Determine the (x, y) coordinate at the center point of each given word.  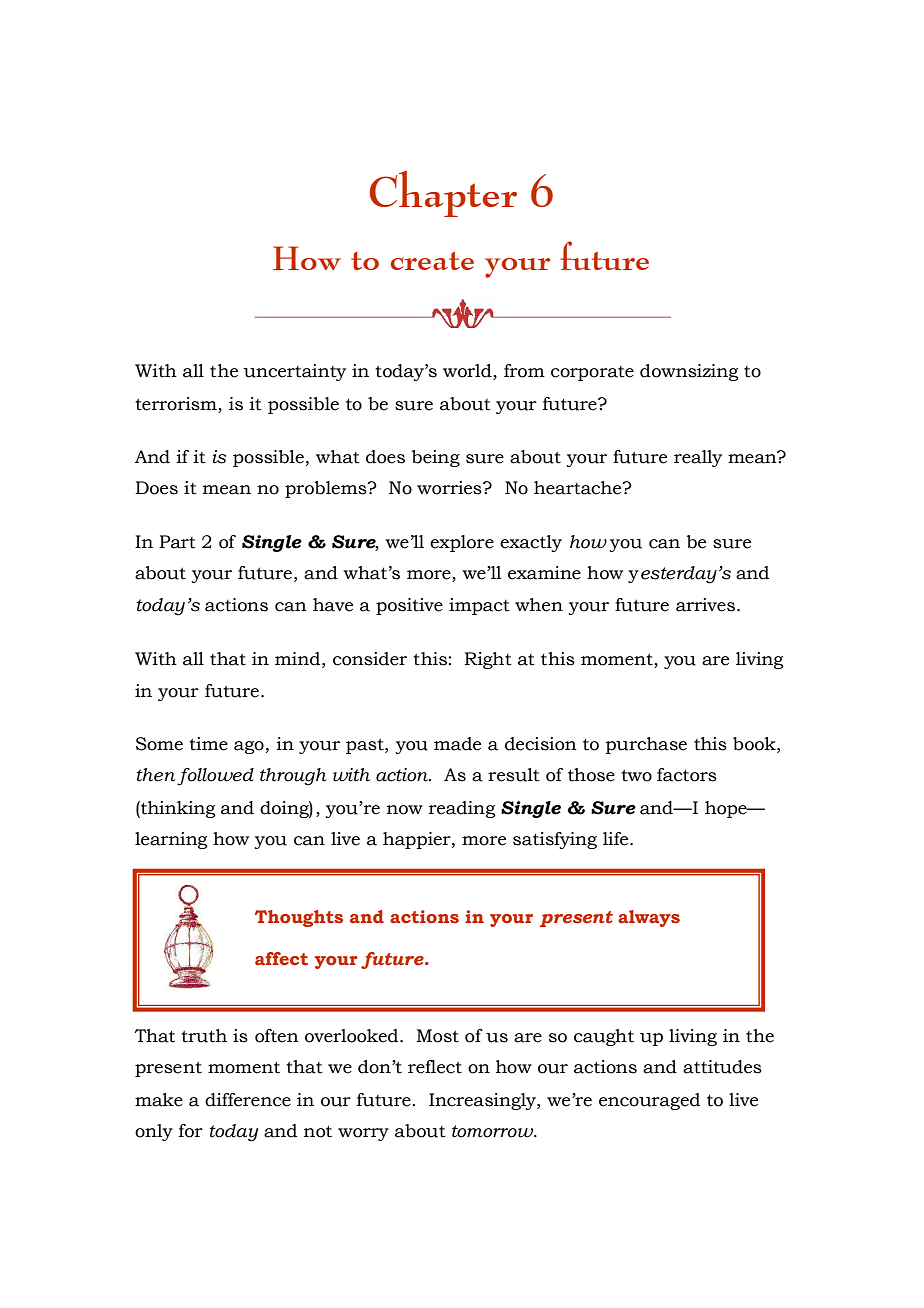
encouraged (649, 1101)
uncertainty (294, 372)
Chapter (443, 194)
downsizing (689, 372)
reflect (435, 1067)
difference (248, 1100)
